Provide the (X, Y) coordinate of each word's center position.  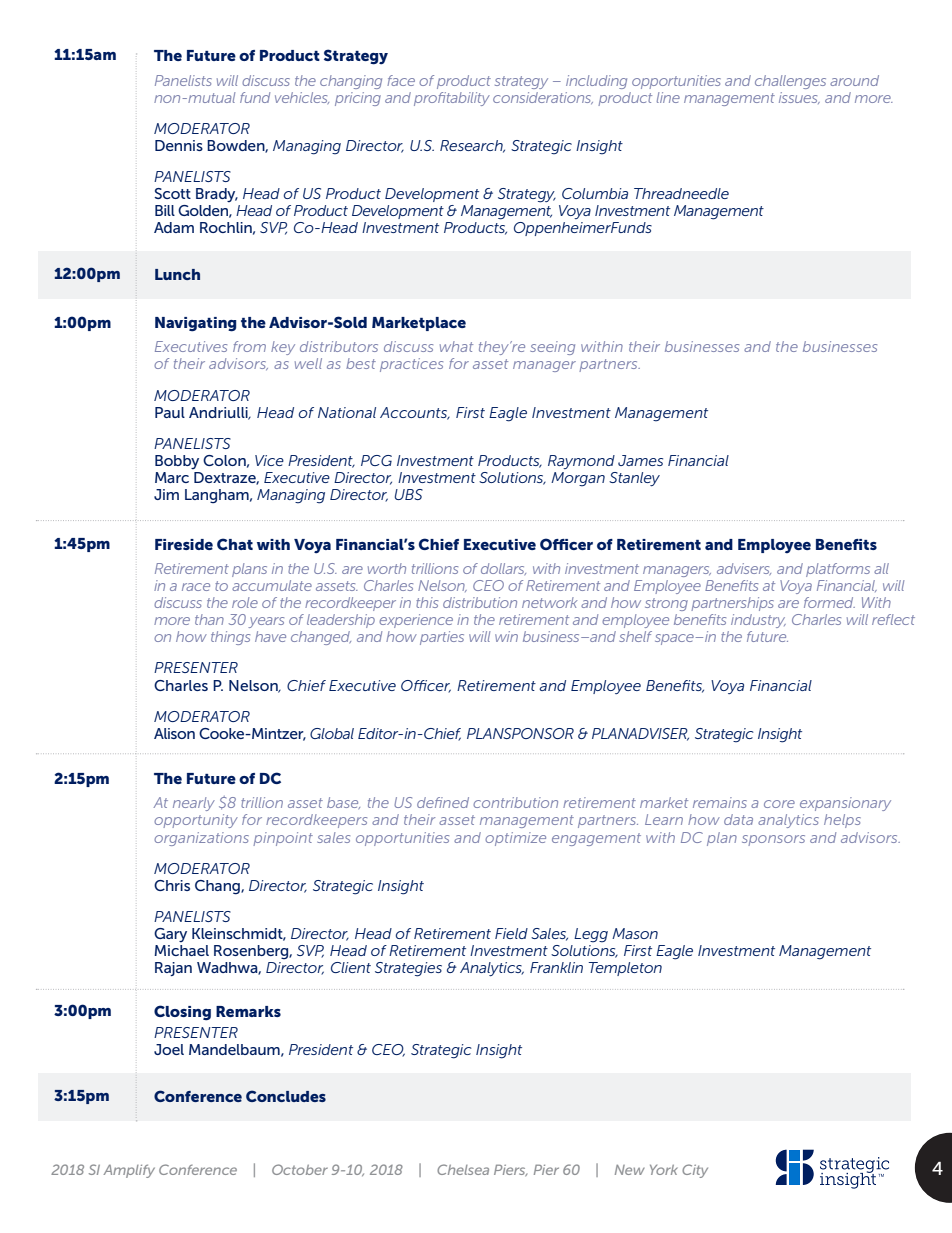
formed (829, 602)
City (695, 1171)
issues (799, 98)
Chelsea (463, 1169)
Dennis (179, 145)
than (209, 619)
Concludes (286, 1096)
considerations (543, 98)
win (506, 636)
